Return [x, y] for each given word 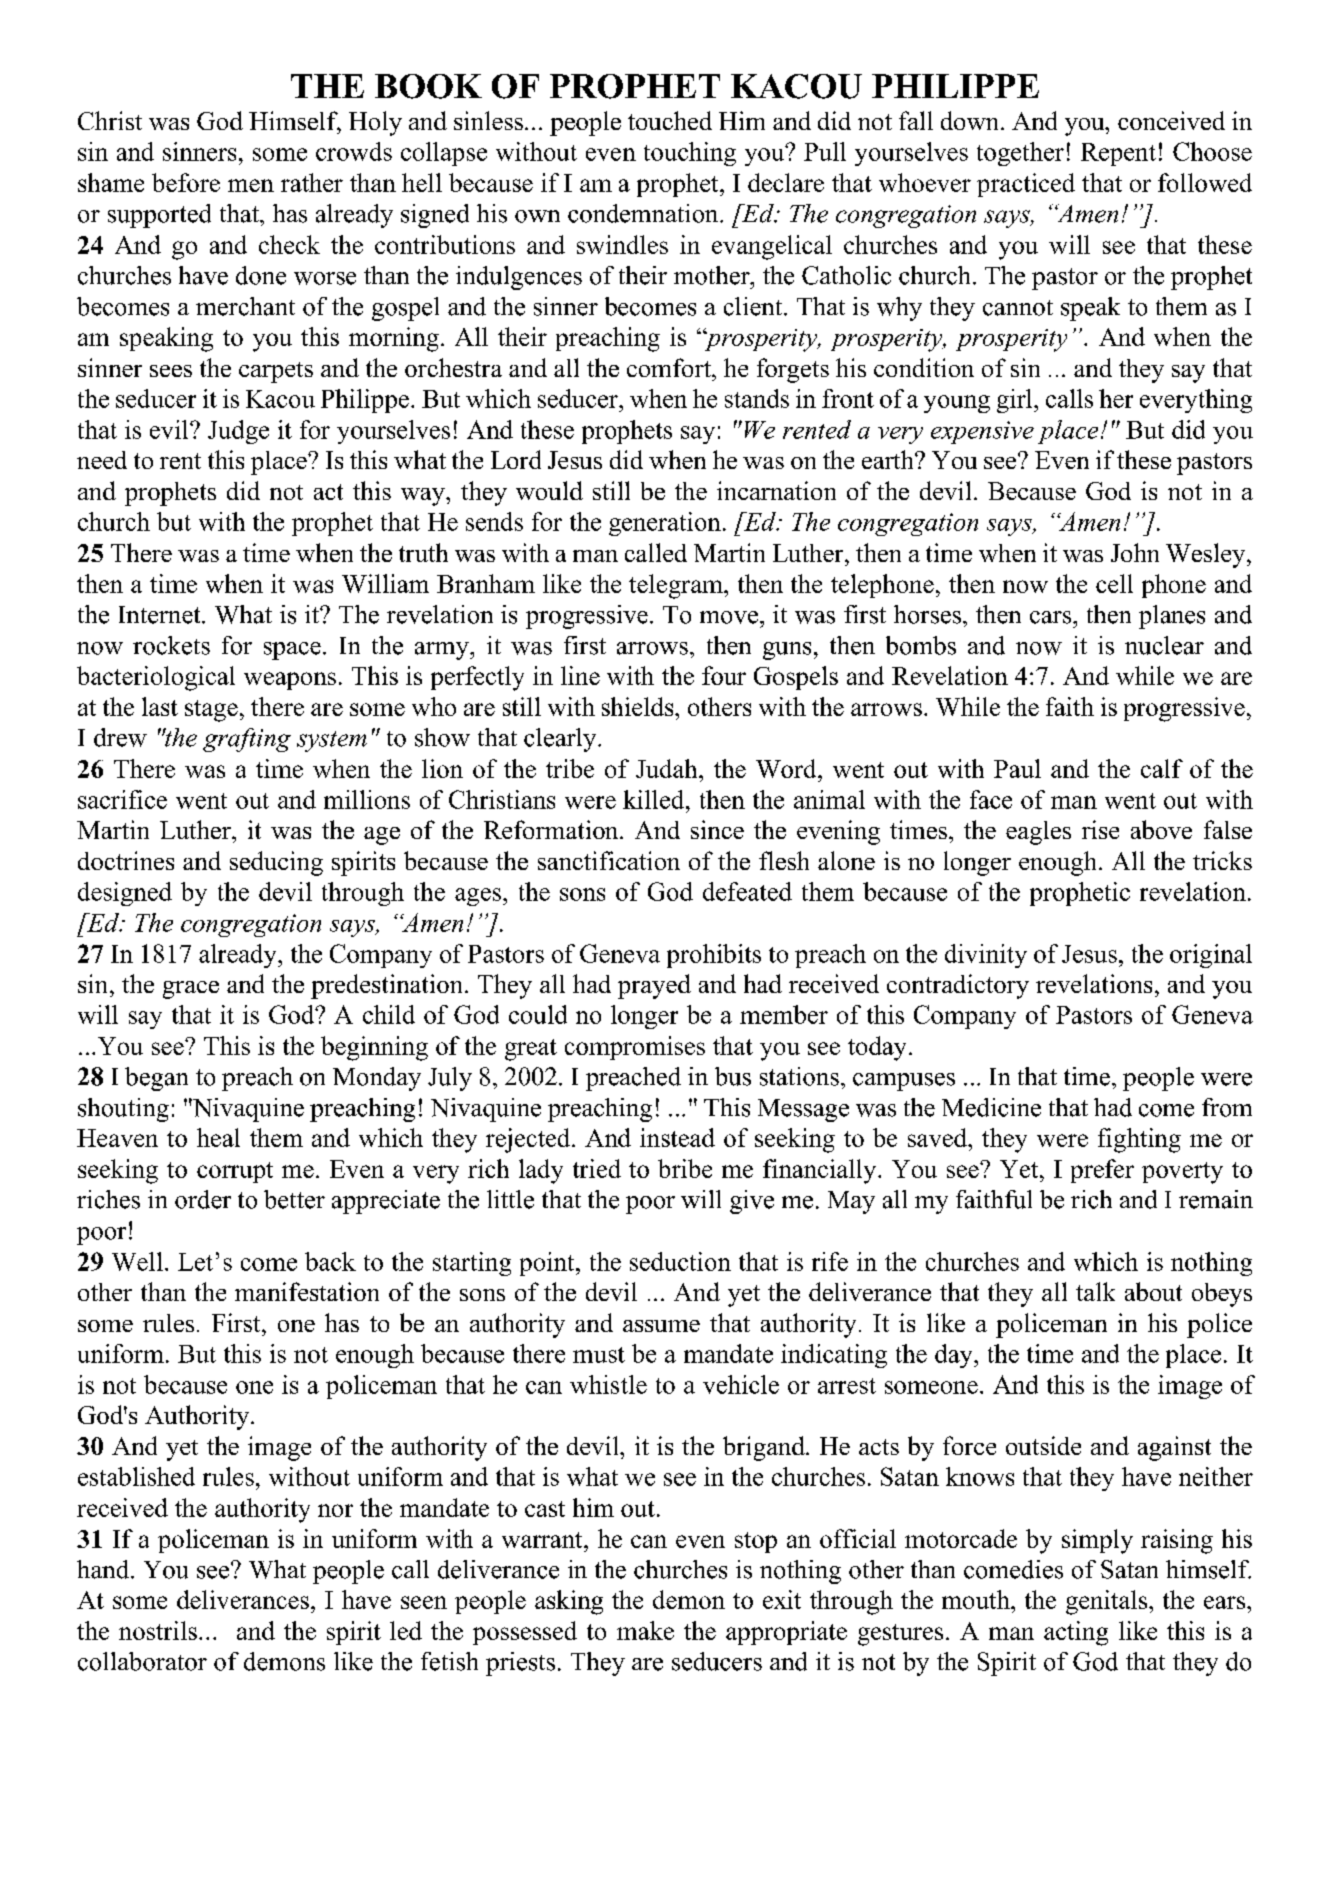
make [645, 1630]
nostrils [158, 1630]
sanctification [609, 860]
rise [1100, 829]
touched [670, 120]
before [186, 182]
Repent [1118, 154]
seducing [276, 863]
